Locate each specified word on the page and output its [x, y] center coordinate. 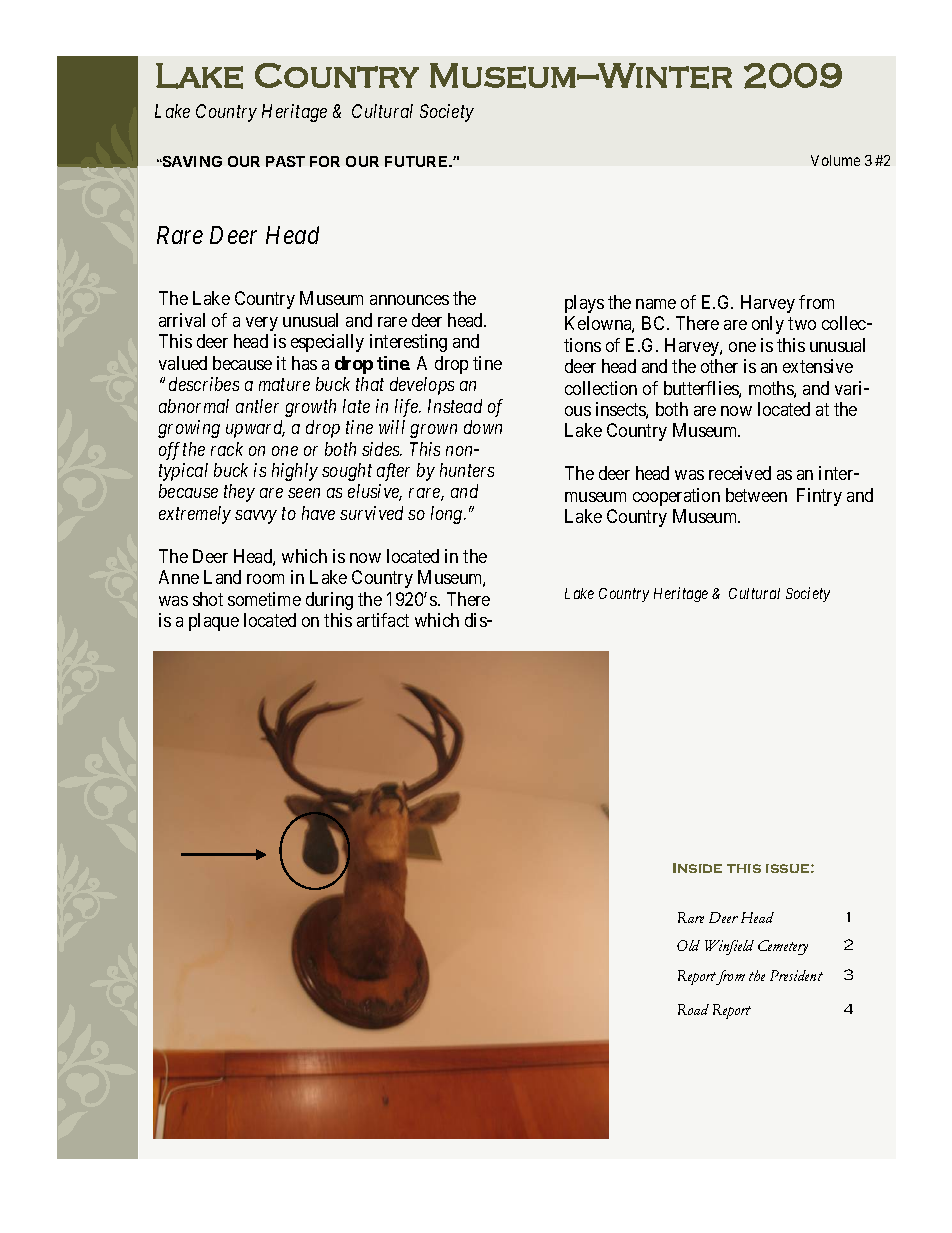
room [265, 579]
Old [688, 945]
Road [693, 1009]
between [756, 495]
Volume [835, 160]
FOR [325, 161]
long [448, 515]
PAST [285, 161]
